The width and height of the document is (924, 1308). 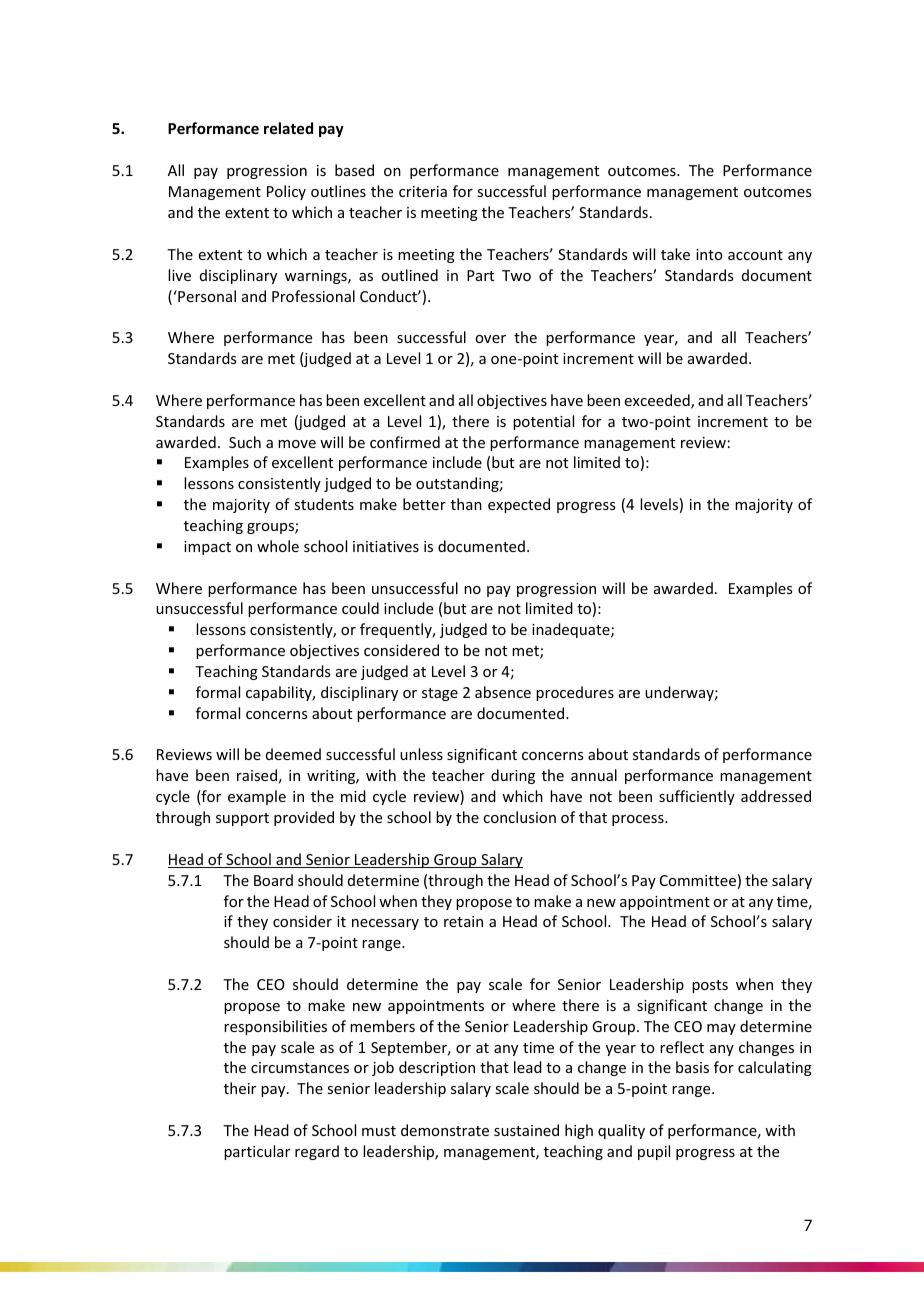 I want to click on Board, so click(x=273, y=880).
